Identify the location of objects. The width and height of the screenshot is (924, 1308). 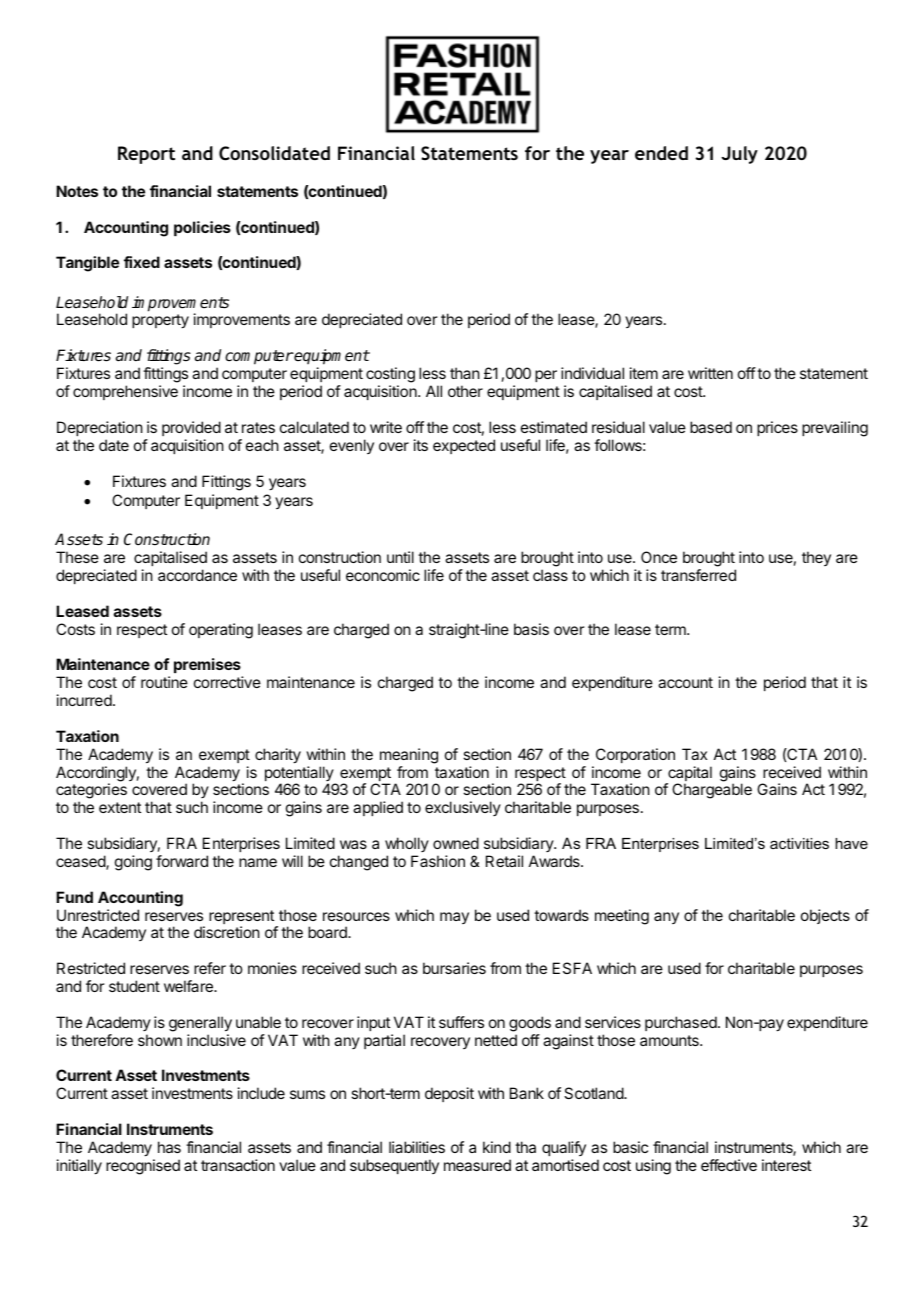
(825, 916).
